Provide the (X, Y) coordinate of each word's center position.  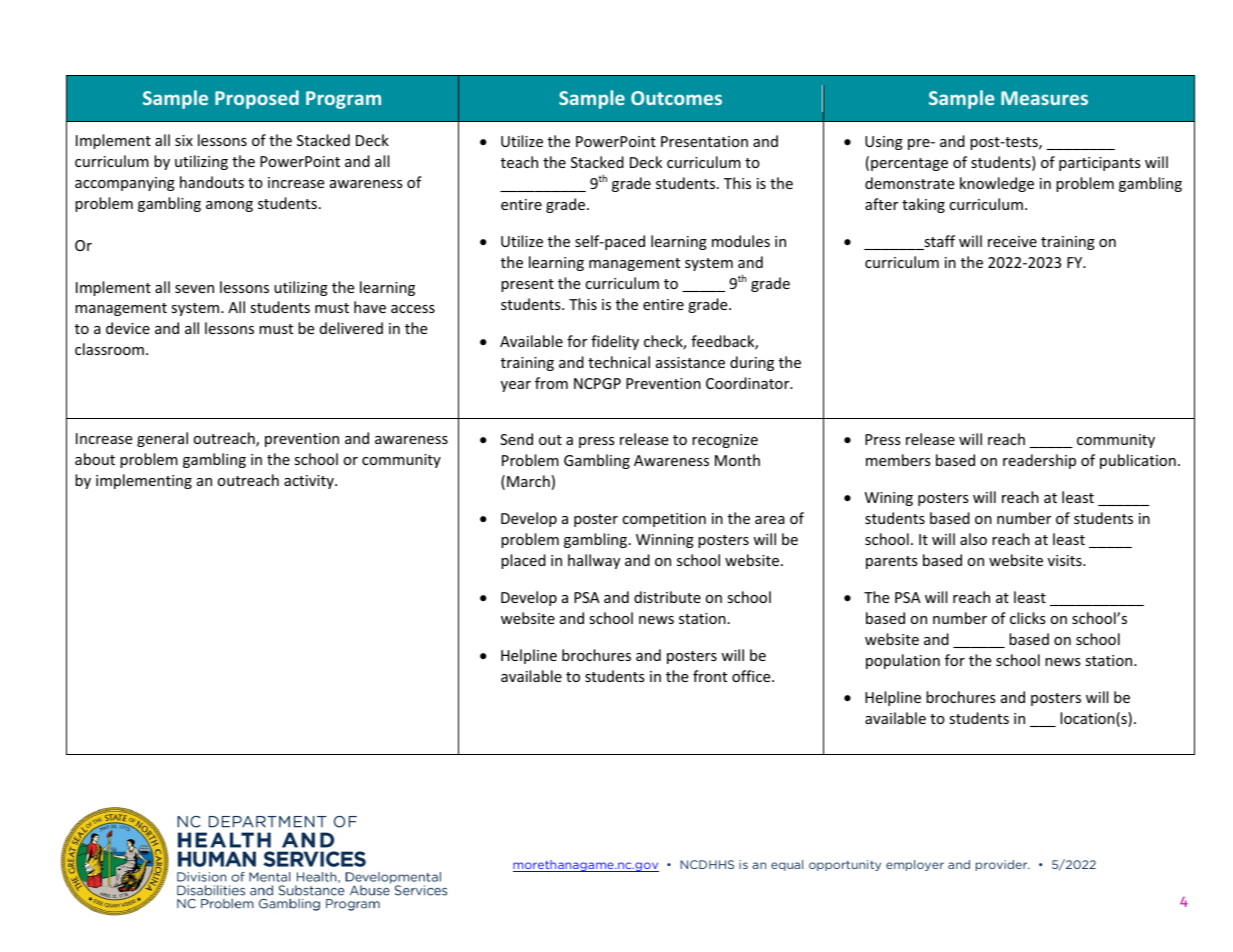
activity (310, 482)
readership (1039, 461)
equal (787, 865)
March (528, 481)
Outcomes (676, 98)
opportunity (845, 865)
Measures (1044, 98)
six (184, 140)
